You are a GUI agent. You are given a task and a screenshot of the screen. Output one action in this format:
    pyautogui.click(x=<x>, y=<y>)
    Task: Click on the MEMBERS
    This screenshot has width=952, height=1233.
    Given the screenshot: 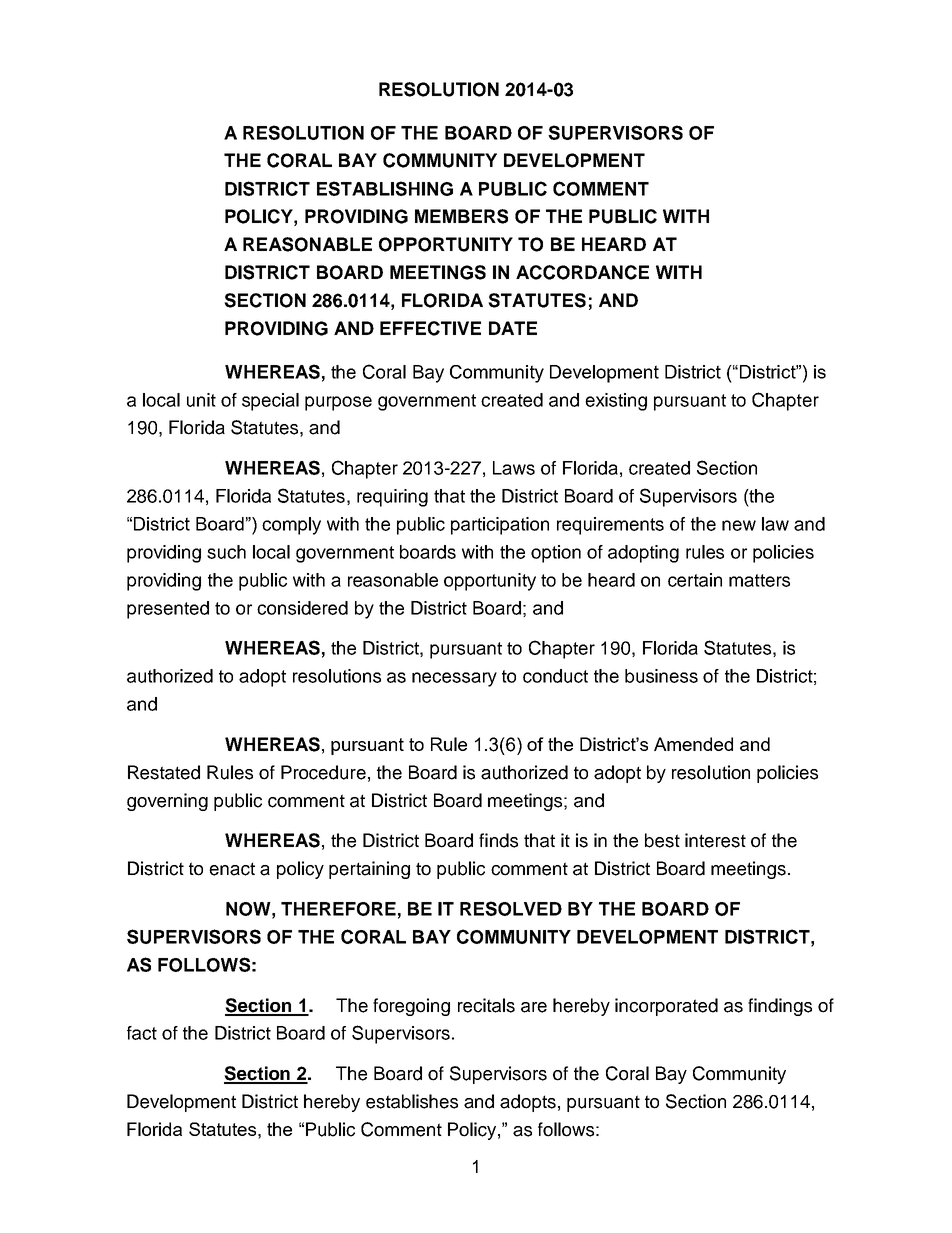 What is the action you would take?
    pyautogui.click(x=461, y=216)
